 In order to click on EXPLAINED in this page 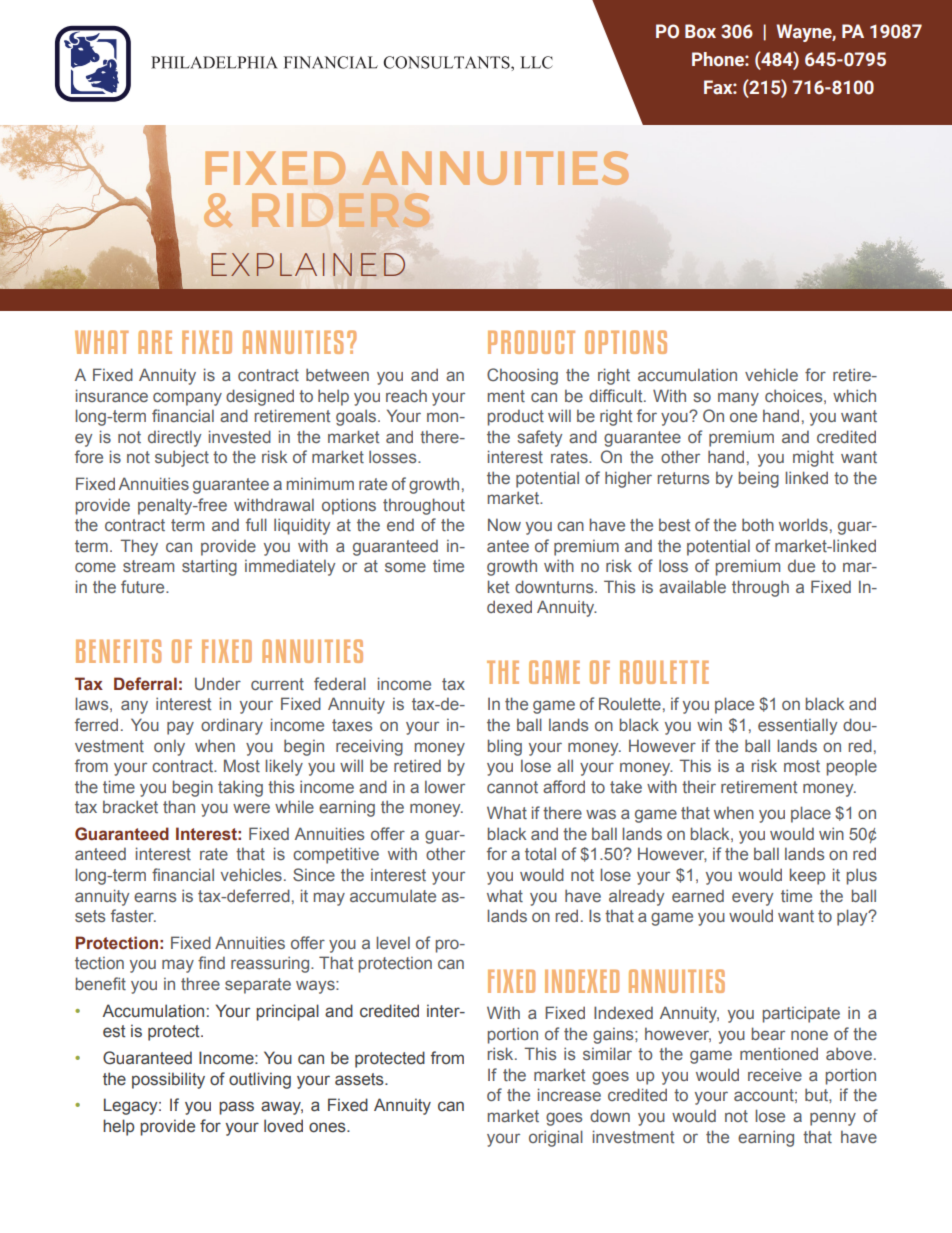, I will do `click(308, 264)`.
